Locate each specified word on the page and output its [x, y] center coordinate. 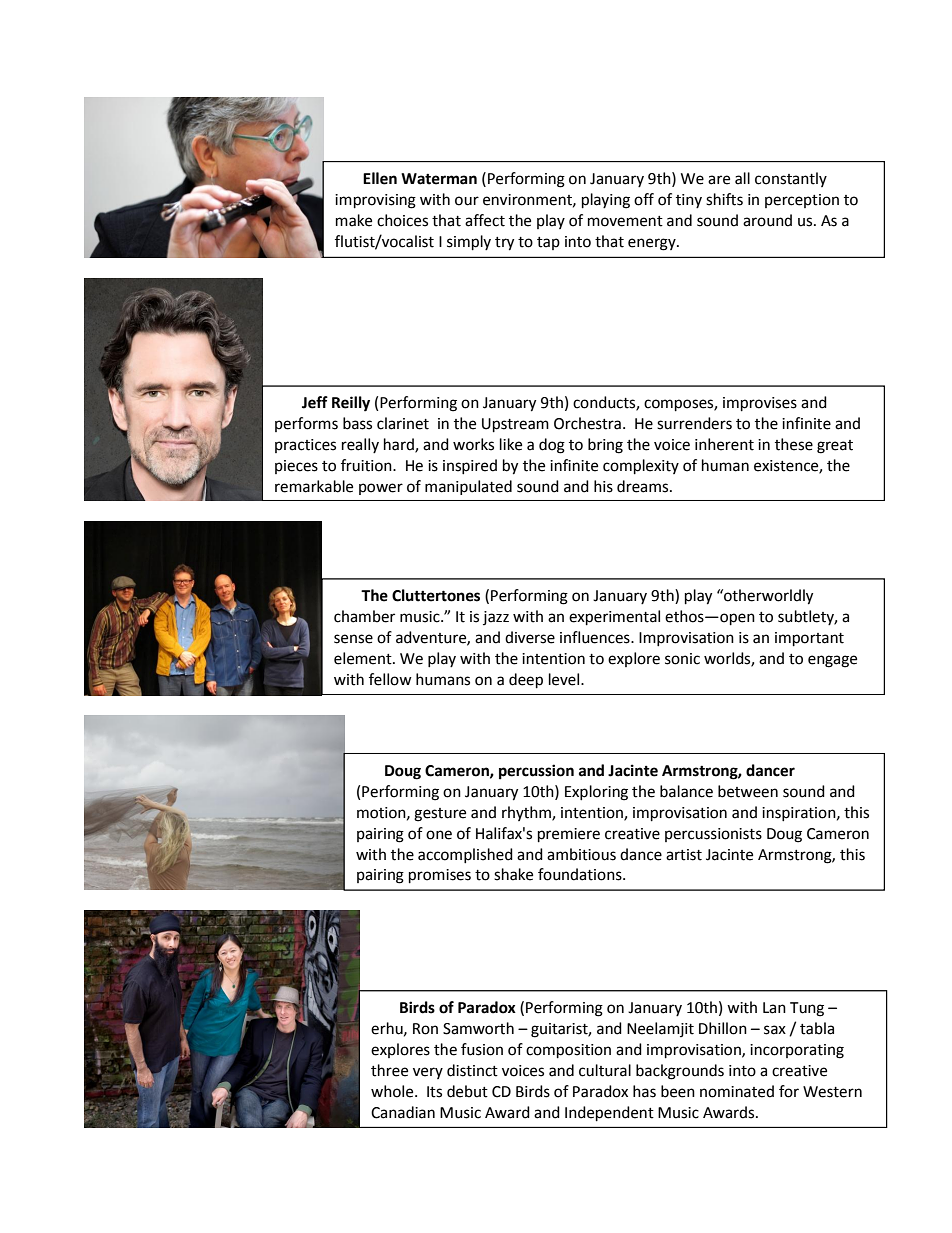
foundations [581, 874]
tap [548, 243]
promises [440, 876]
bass [357, 423]
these [794, 444]
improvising [375, 201]
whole [393, 1091]
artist [684, 855]
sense [353, 639]
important [809, 639]
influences [596, 637]
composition [568, 1051]
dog [552, 446]
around [767, 220]
